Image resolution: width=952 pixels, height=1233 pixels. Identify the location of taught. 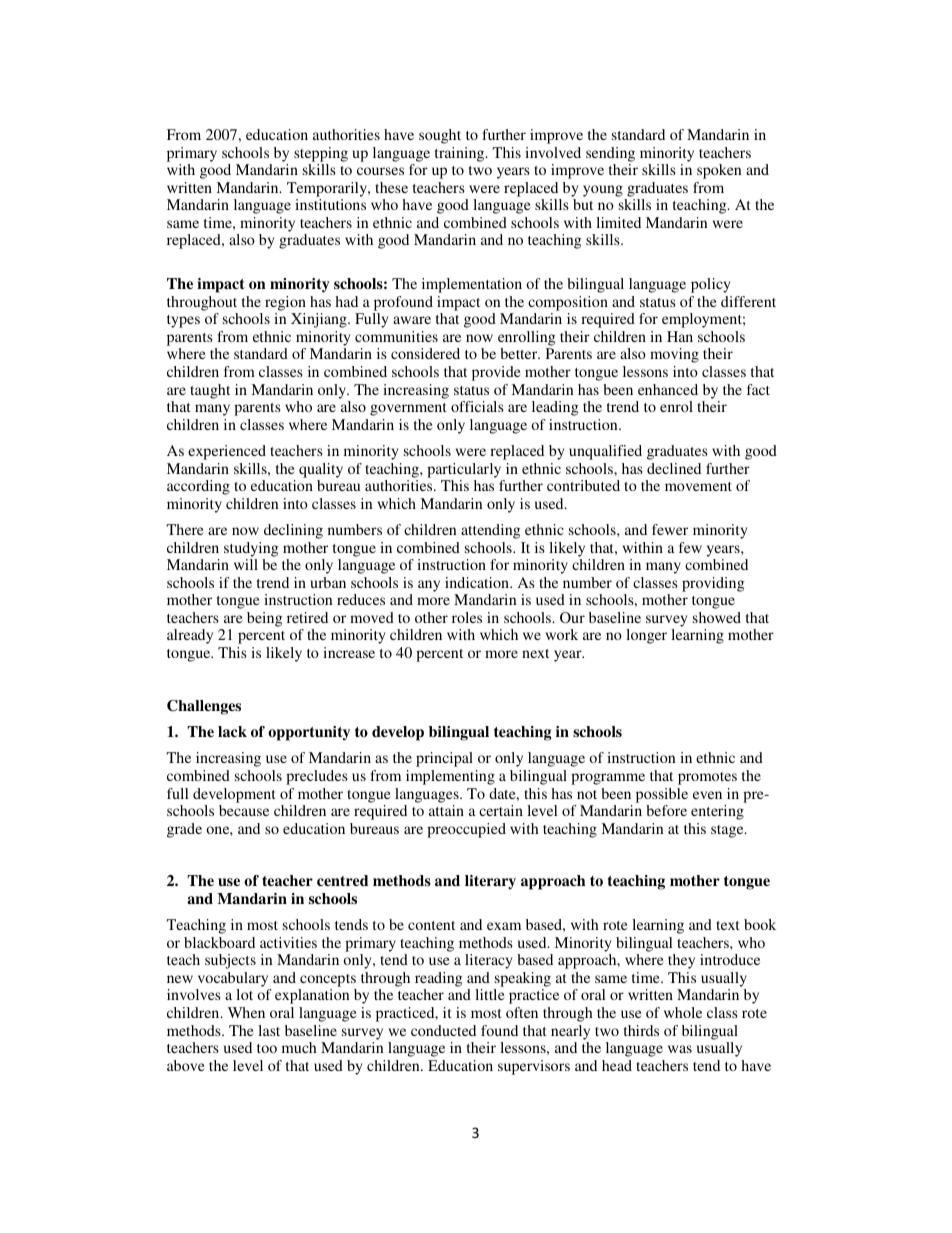
(210, 391).
